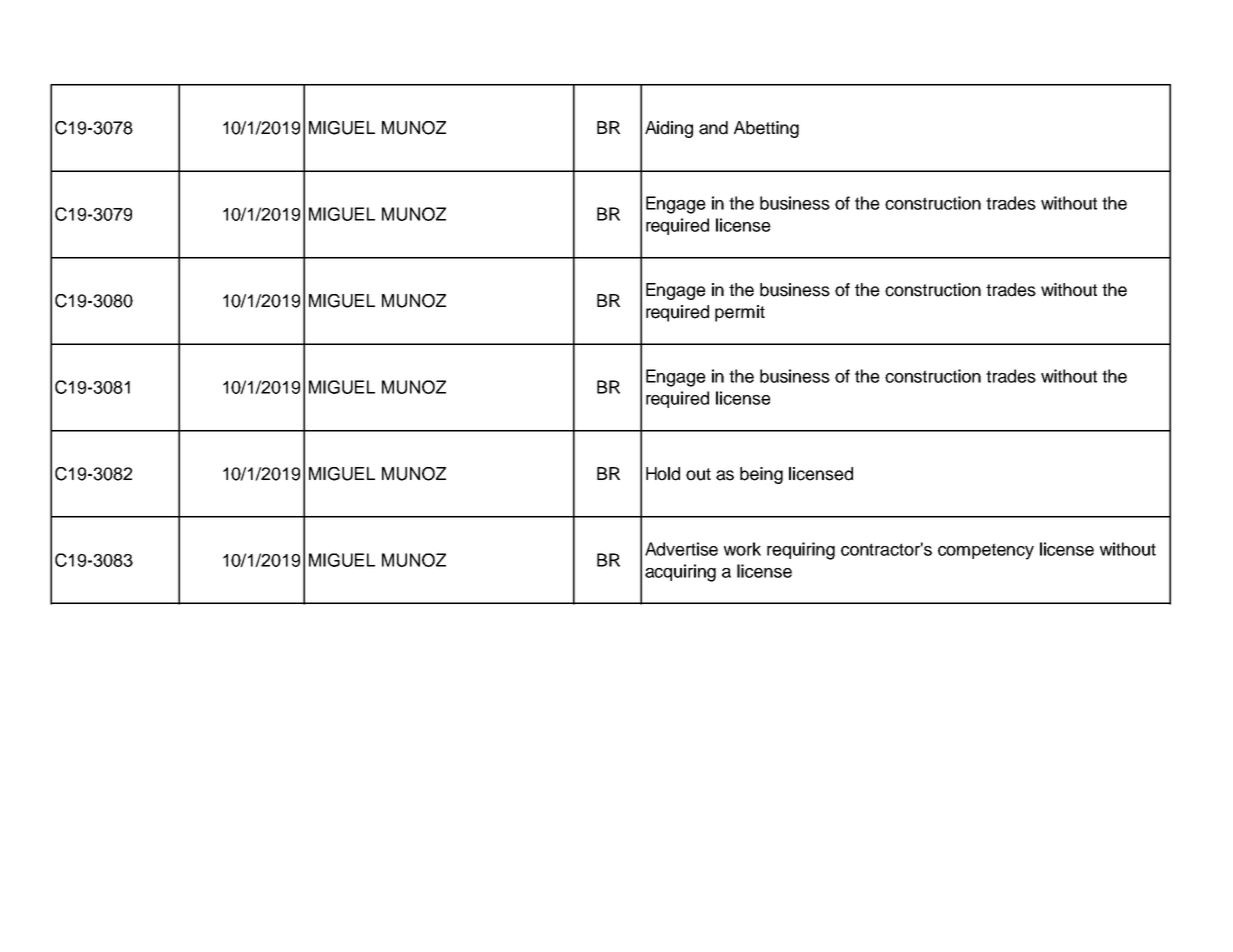 The height and width of the screenshot is (952, 1233). What do you see at coordinates (986, 551) in the screenshot?
I see `competency` at bounding box center [986, 551].
